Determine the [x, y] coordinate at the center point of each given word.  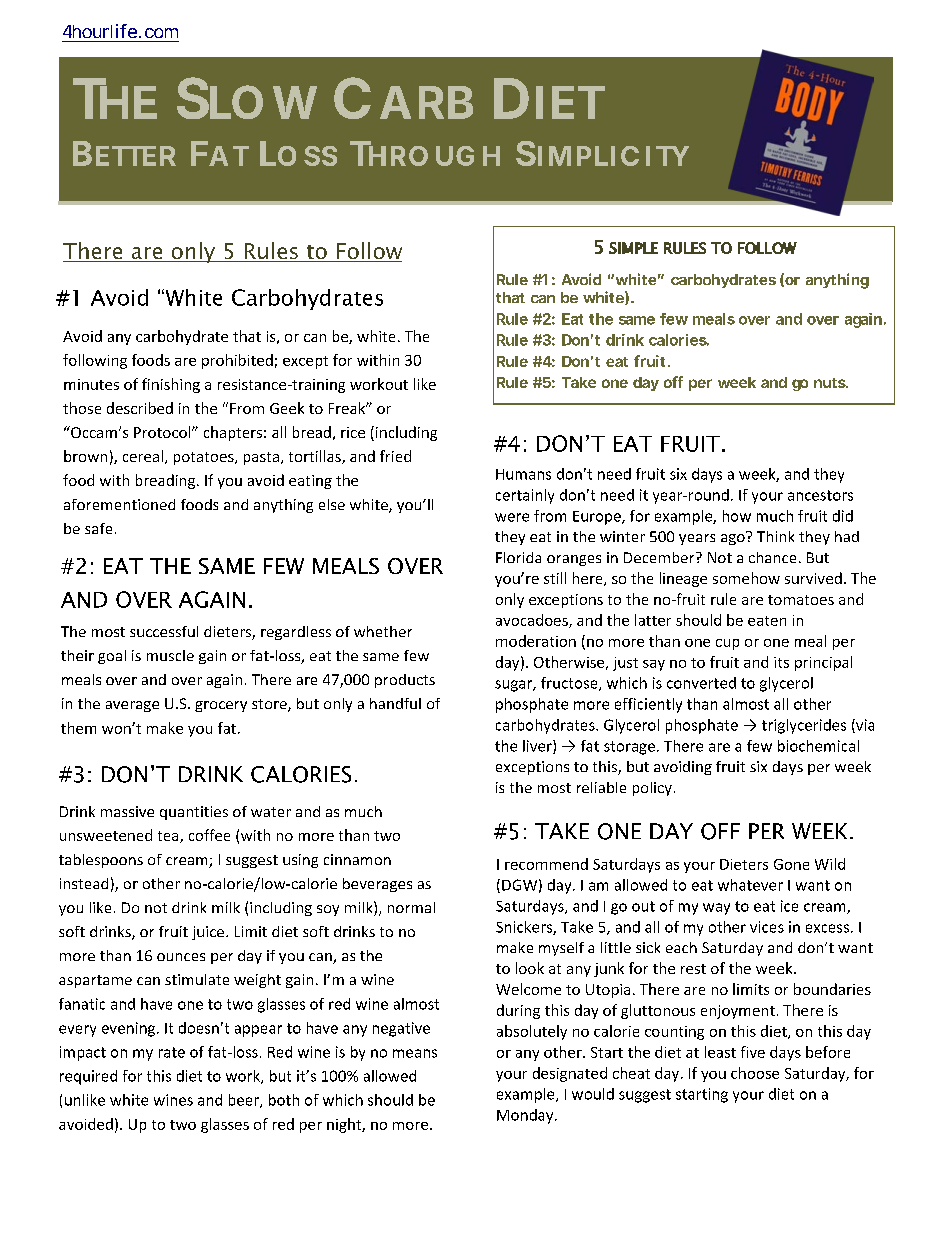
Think [775, 536]
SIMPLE [633, 248]
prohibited [237, 361]
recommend [546, 864]
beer [245, 1101]
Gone [791, 864]
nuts [831, 383]
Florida [518, 557]
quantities [194, 813]
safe [98, 528]
